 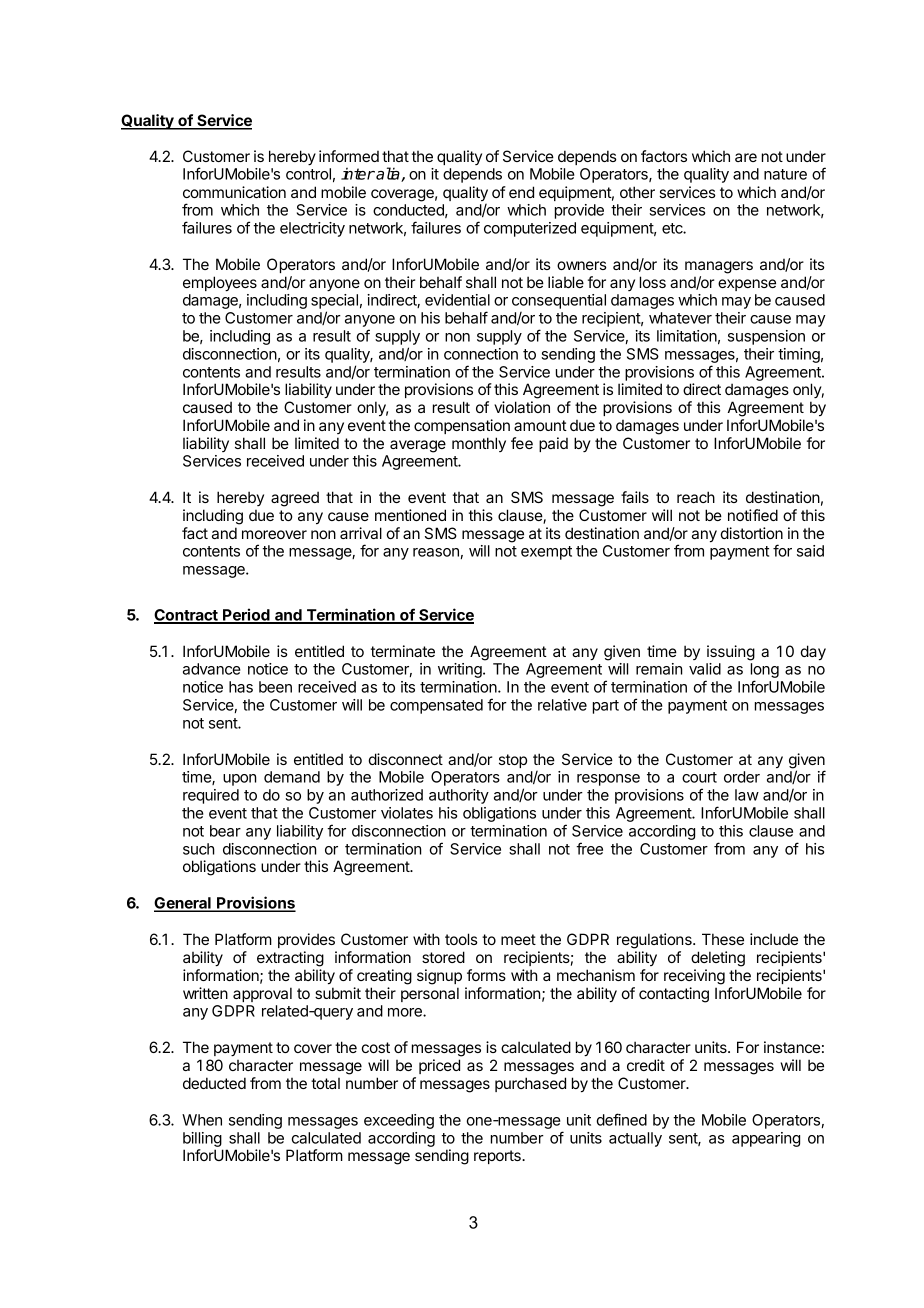 What do you see at coordinates (746, 157) in the page?
I see `are` at bounding box center [746, 157].
